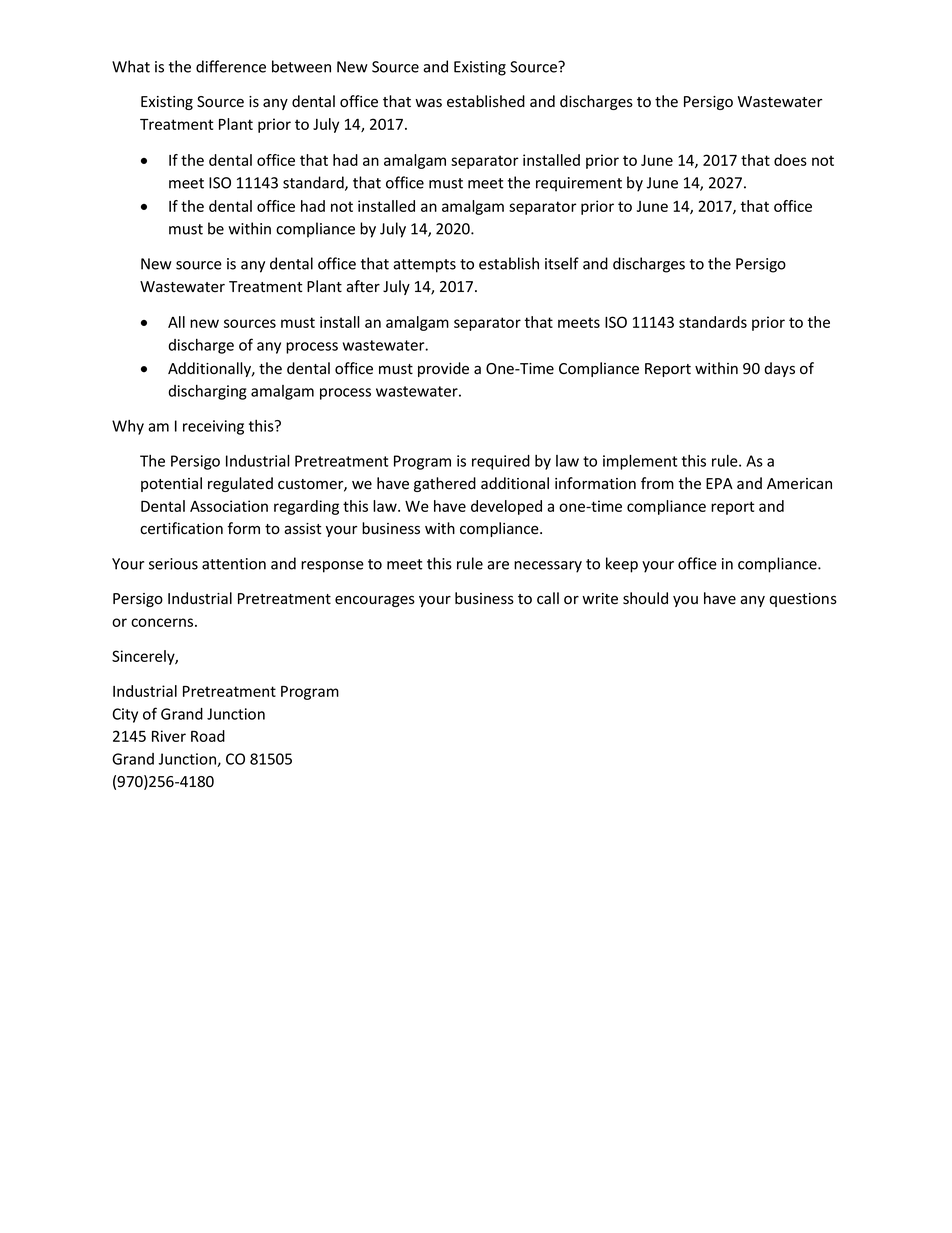 This image has height=1233, width=952. Describe the element at coordinates (234, 564) in the image. I see `attention` at that location.
